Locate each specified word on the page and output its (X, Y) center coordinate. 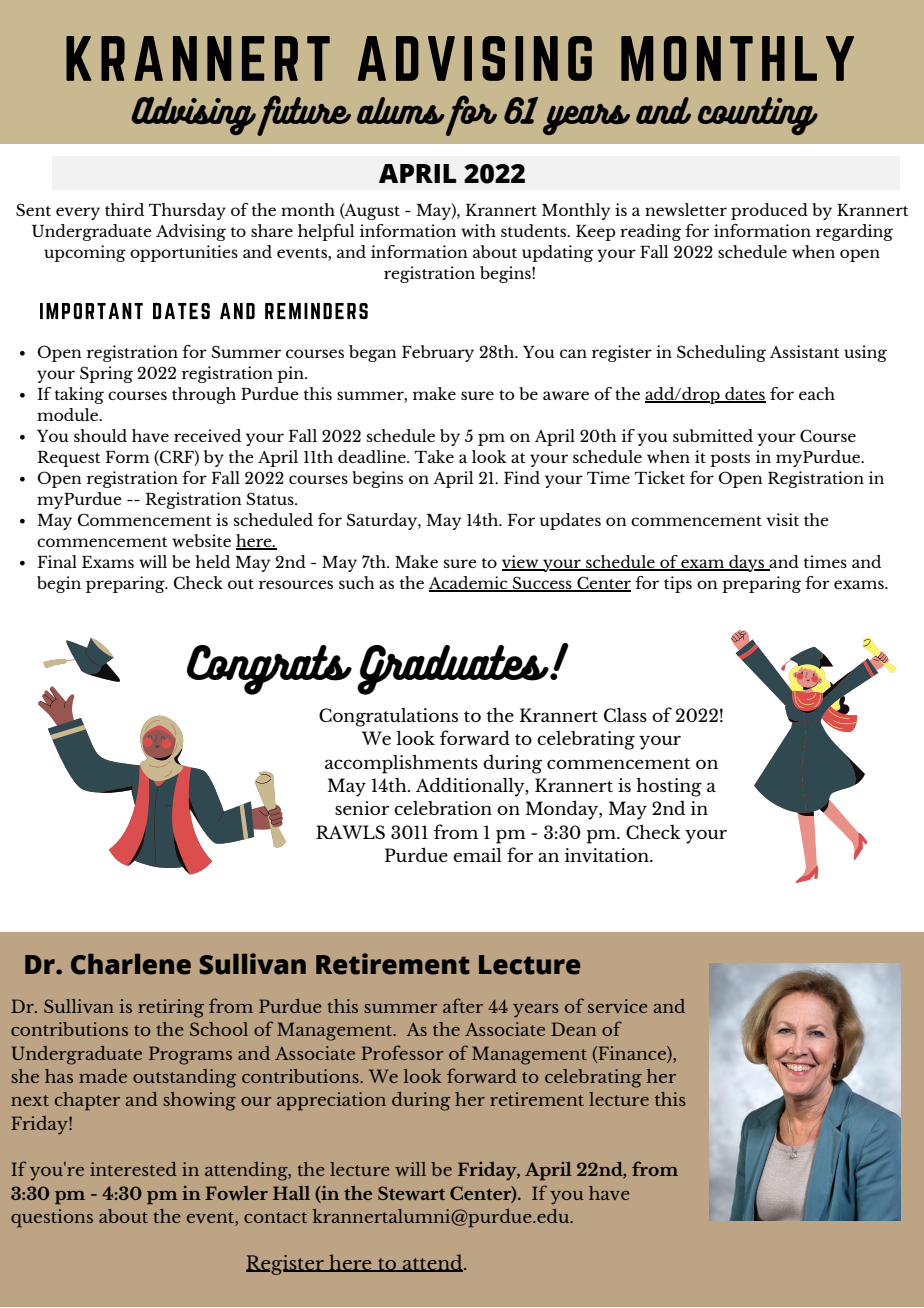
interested (133, 1169)
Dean (573, 1029)
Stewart (411, 1193)
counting (758, 116)
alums (401, 110)
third (124, 209)
